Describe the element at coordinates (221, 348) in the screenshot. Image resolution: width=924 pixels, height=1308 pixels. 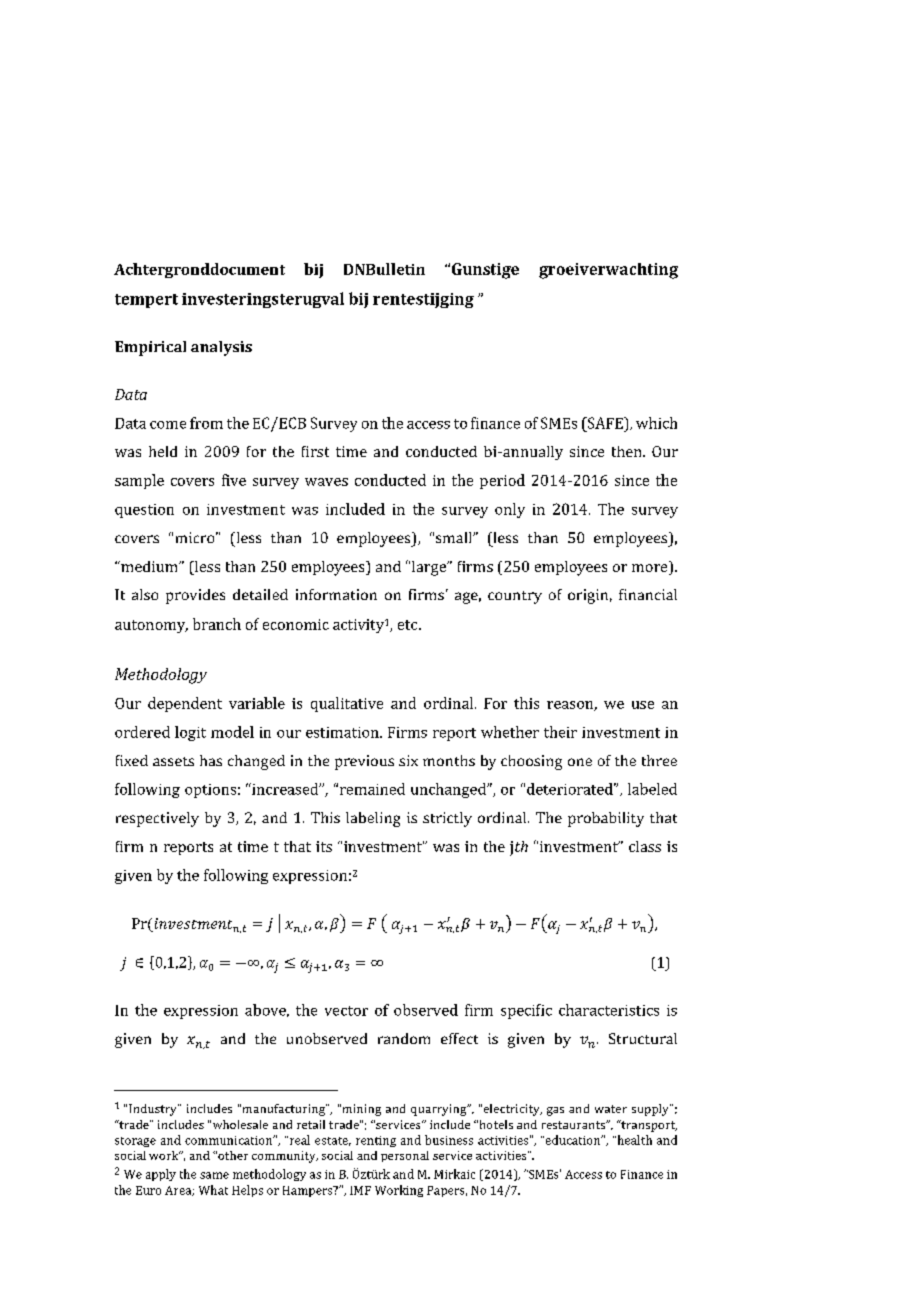
I see `analysis` at that location.
